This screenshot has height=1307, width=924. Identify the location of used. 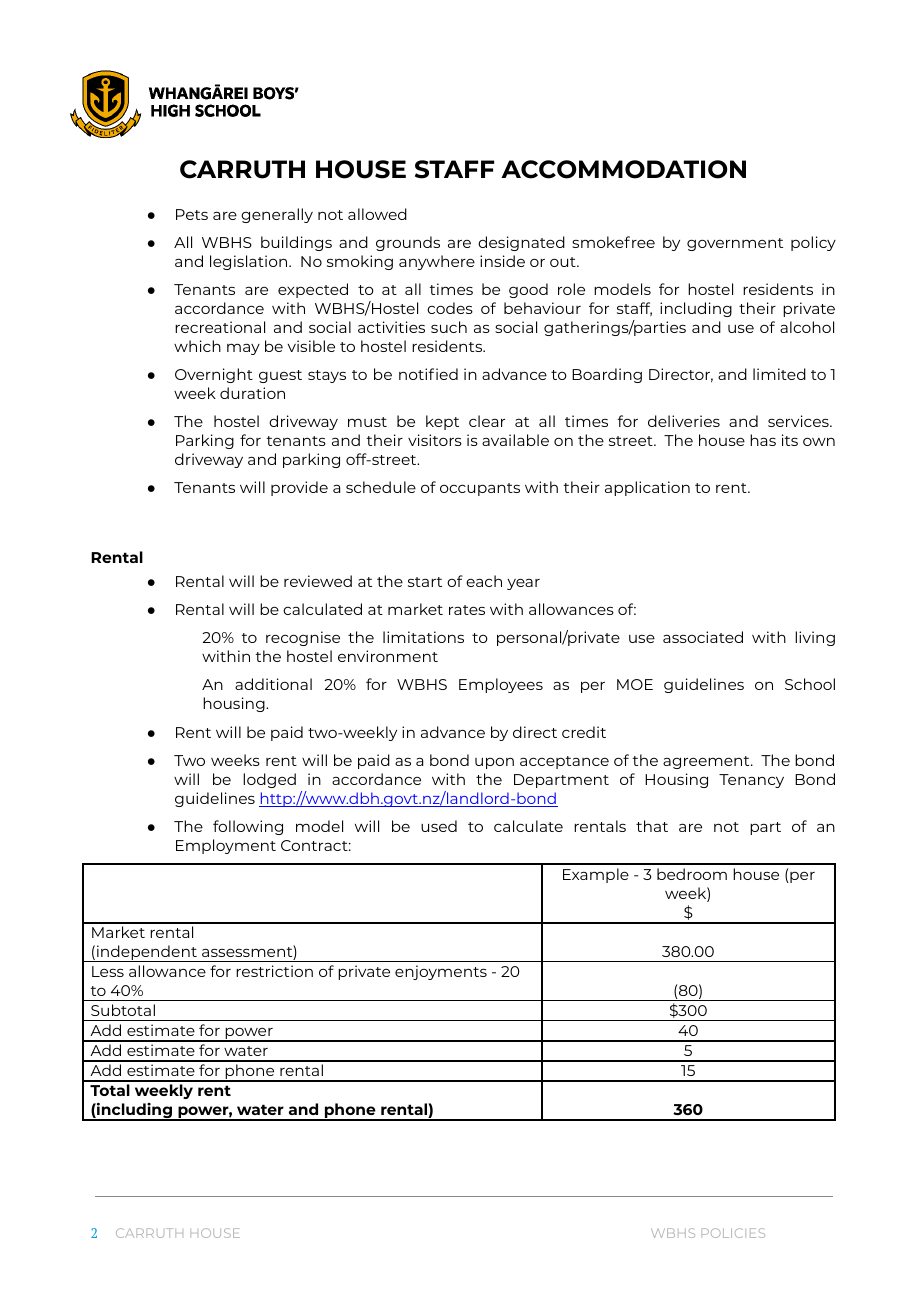
(439, 826).
